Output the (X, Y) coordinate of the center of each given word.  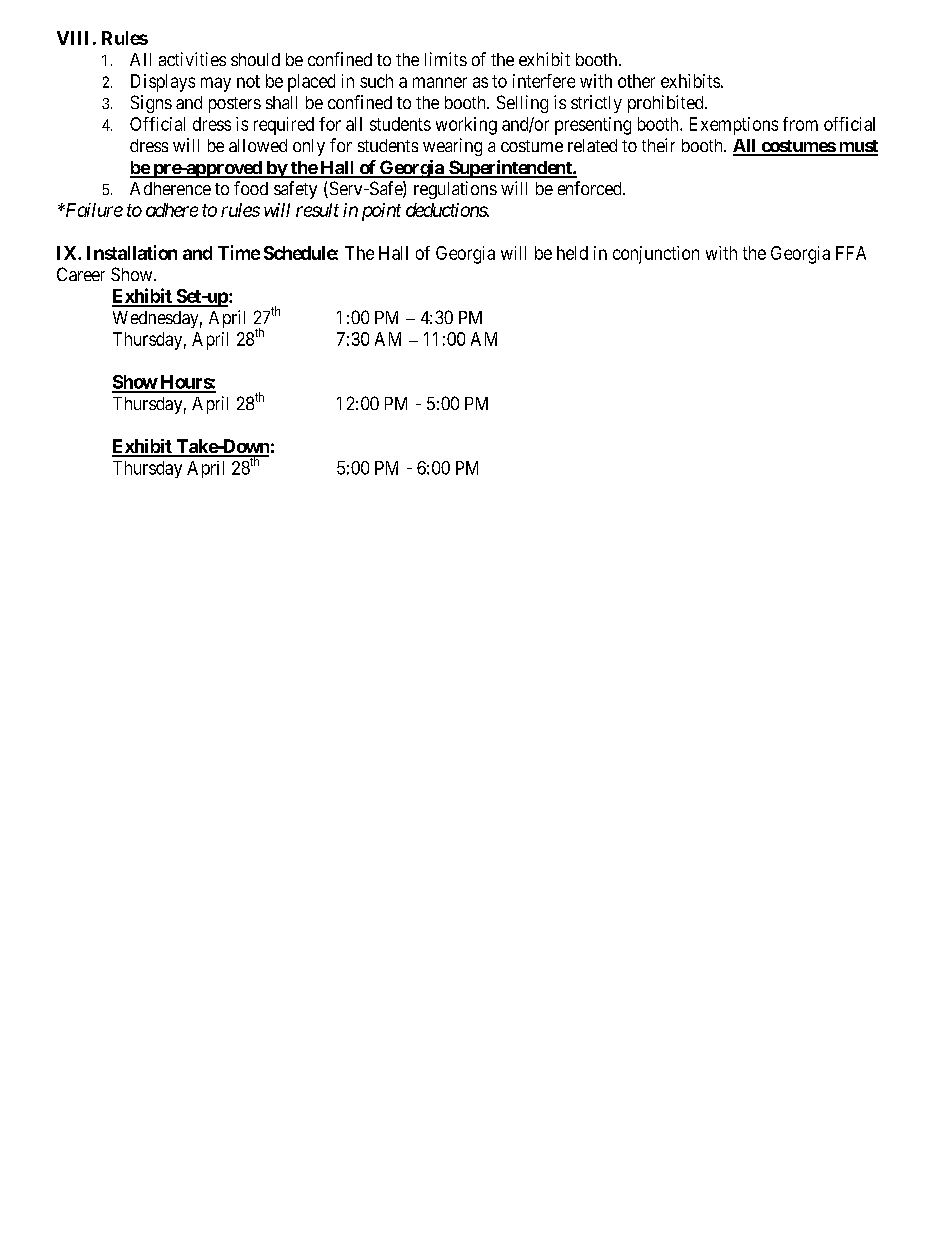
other (636, 81)
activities (192, 59)
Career (81, 274)
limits (446, 59)
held (572, 253)
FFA (851, 253)
